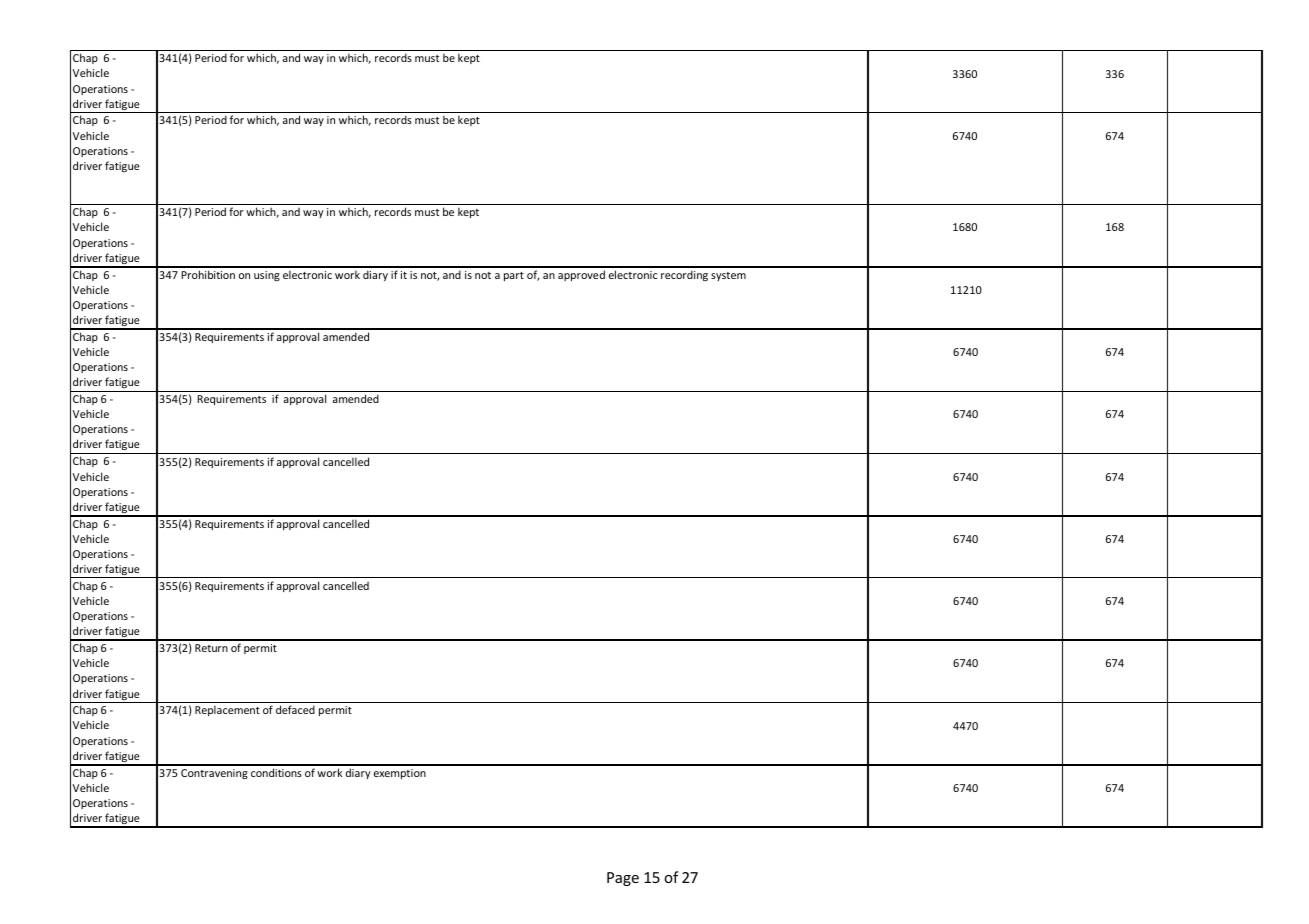 This screenshot has height=924, width=1309. What do you see at coordinates (227, 710) in the screenshot?
I see `Replacement` at bounding box center [227, 710].
